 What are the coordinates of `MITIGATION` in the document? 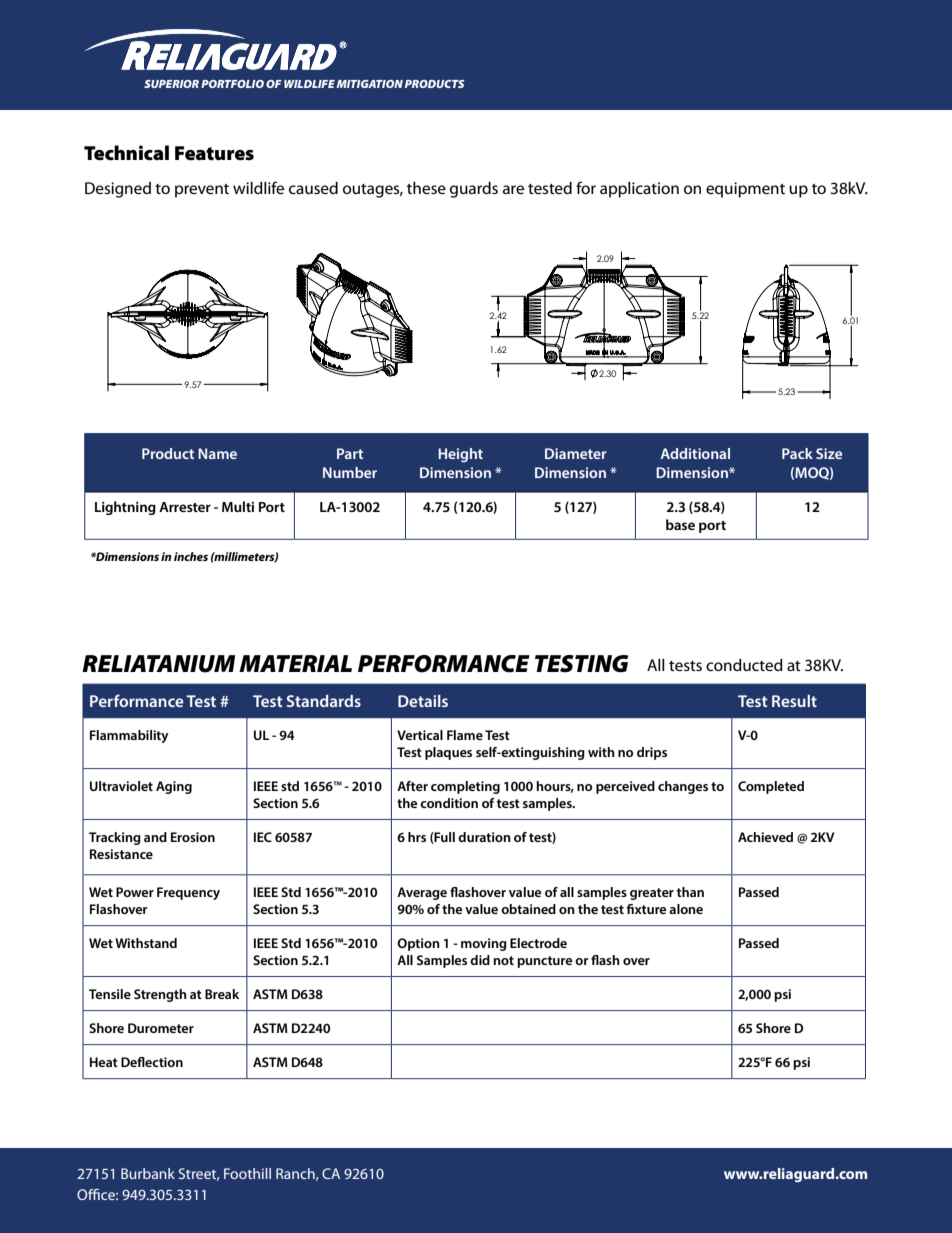 It's located at (369, 84).
